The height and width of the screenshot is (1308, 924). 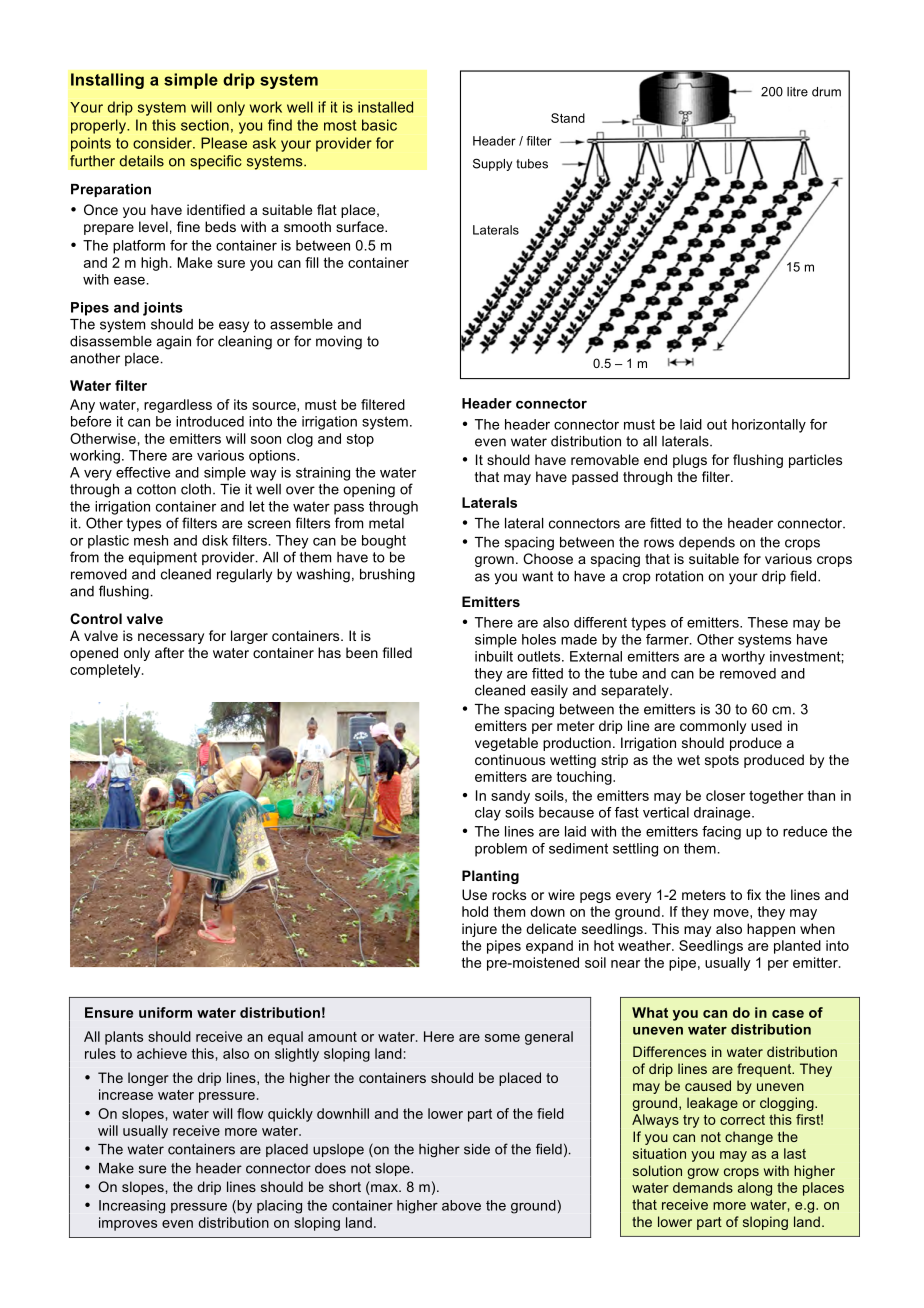 What do you see at coordinates (690, 461) in the screenshot?
I see `plugs` at bounding box center [690, 461].
